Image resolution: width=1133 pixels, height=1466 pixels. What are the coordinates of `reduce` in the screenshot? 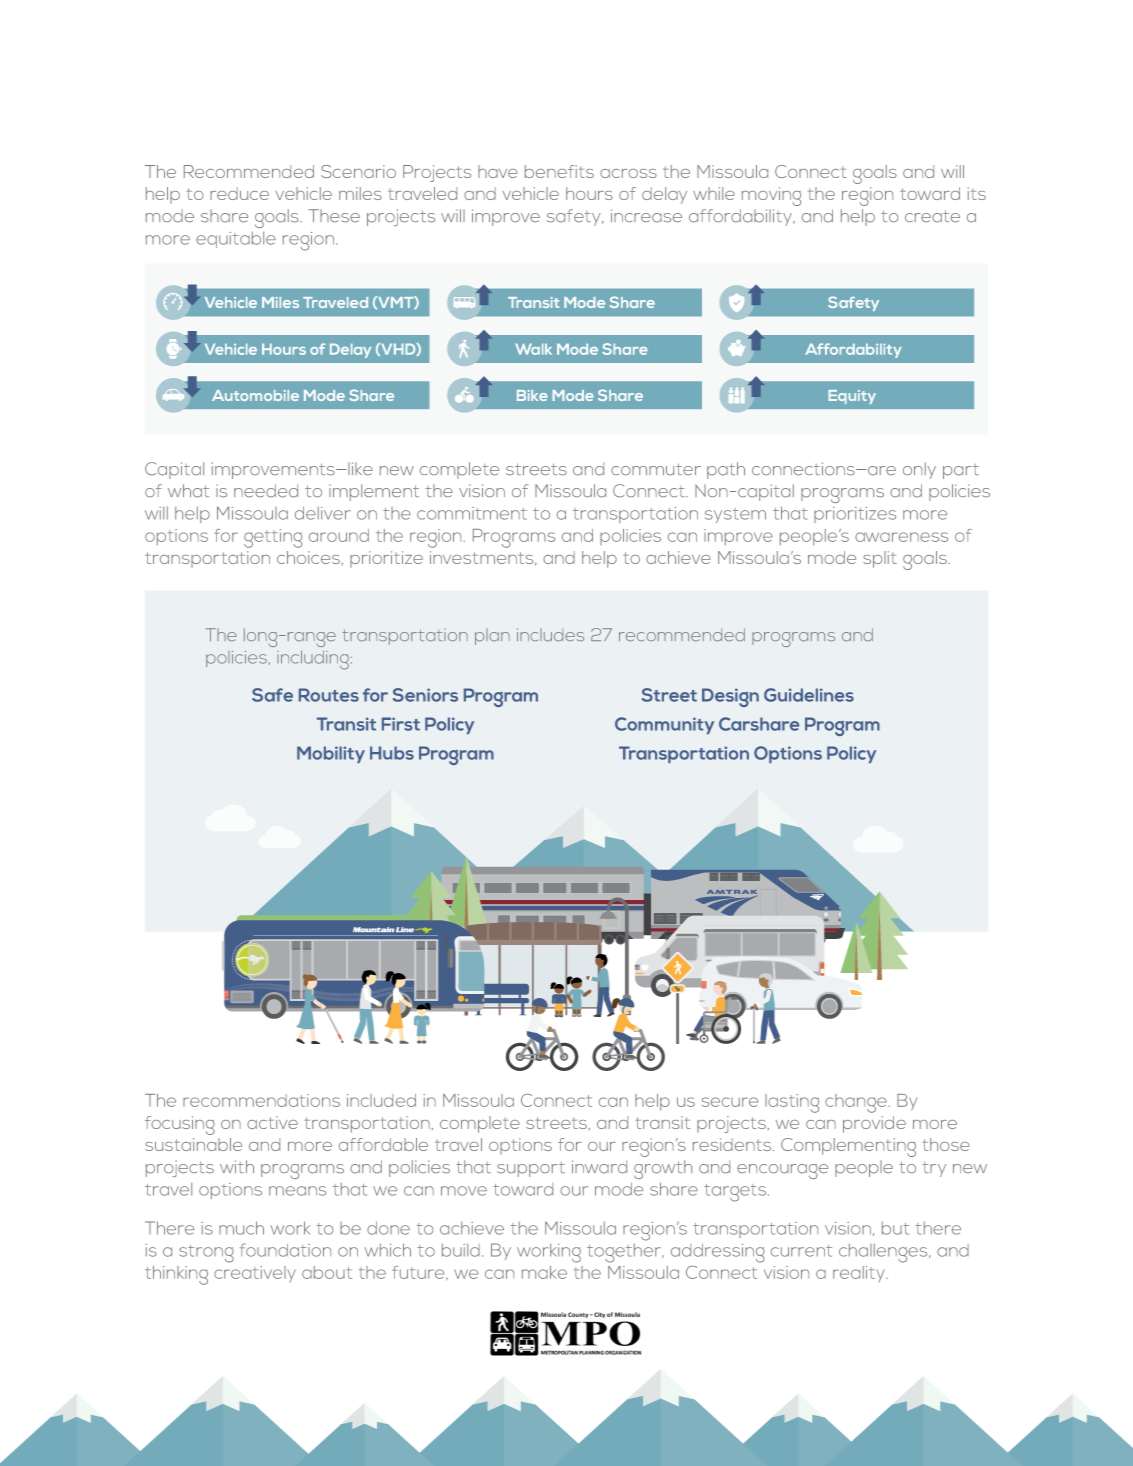 It's located at (239, 193).
